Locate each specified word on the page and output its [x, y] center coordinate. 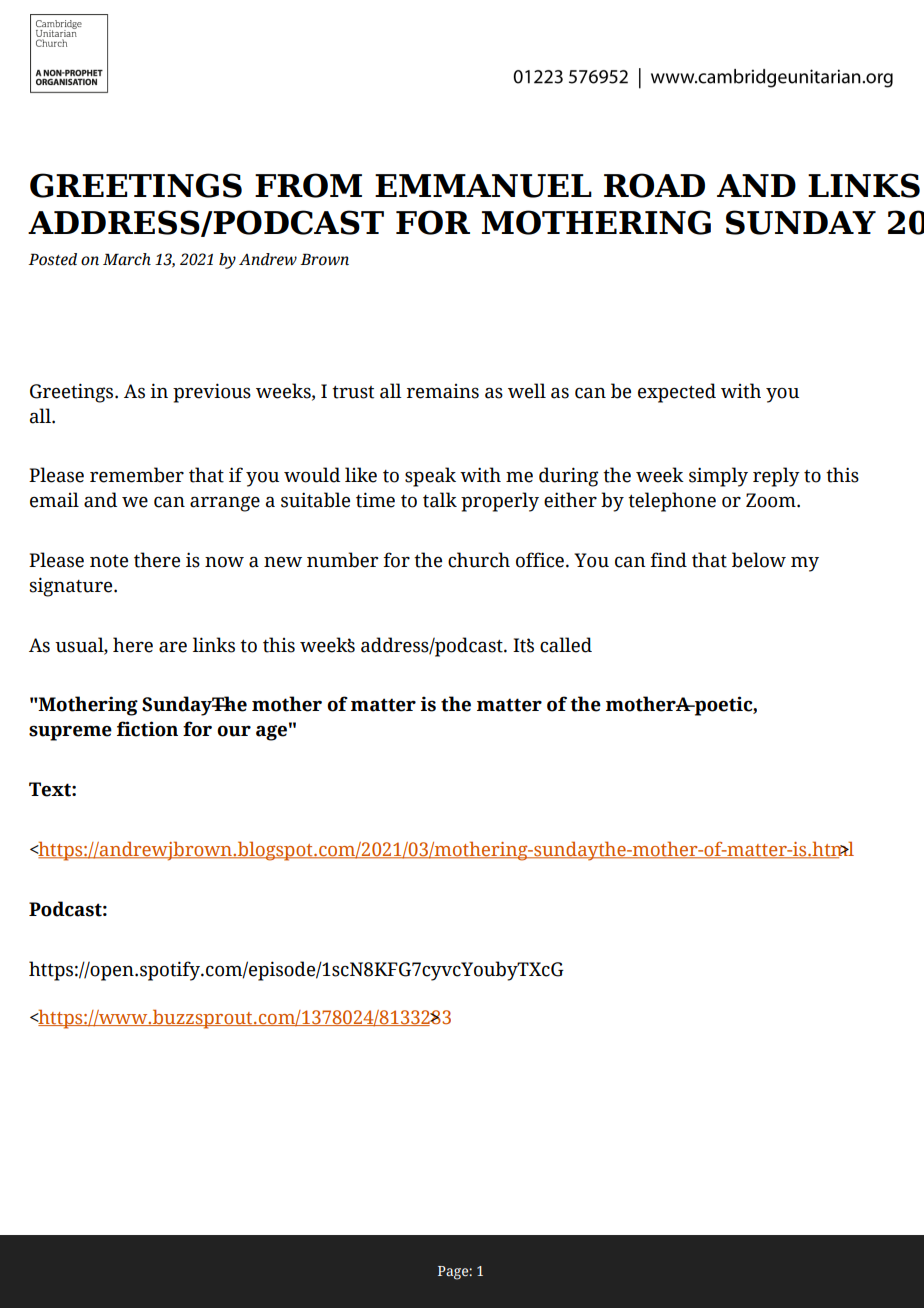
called [566, 645]
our [234, 731]
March [127, 259]
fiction [147, 729]
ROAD [654, 185]
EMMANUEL [483, 186]
